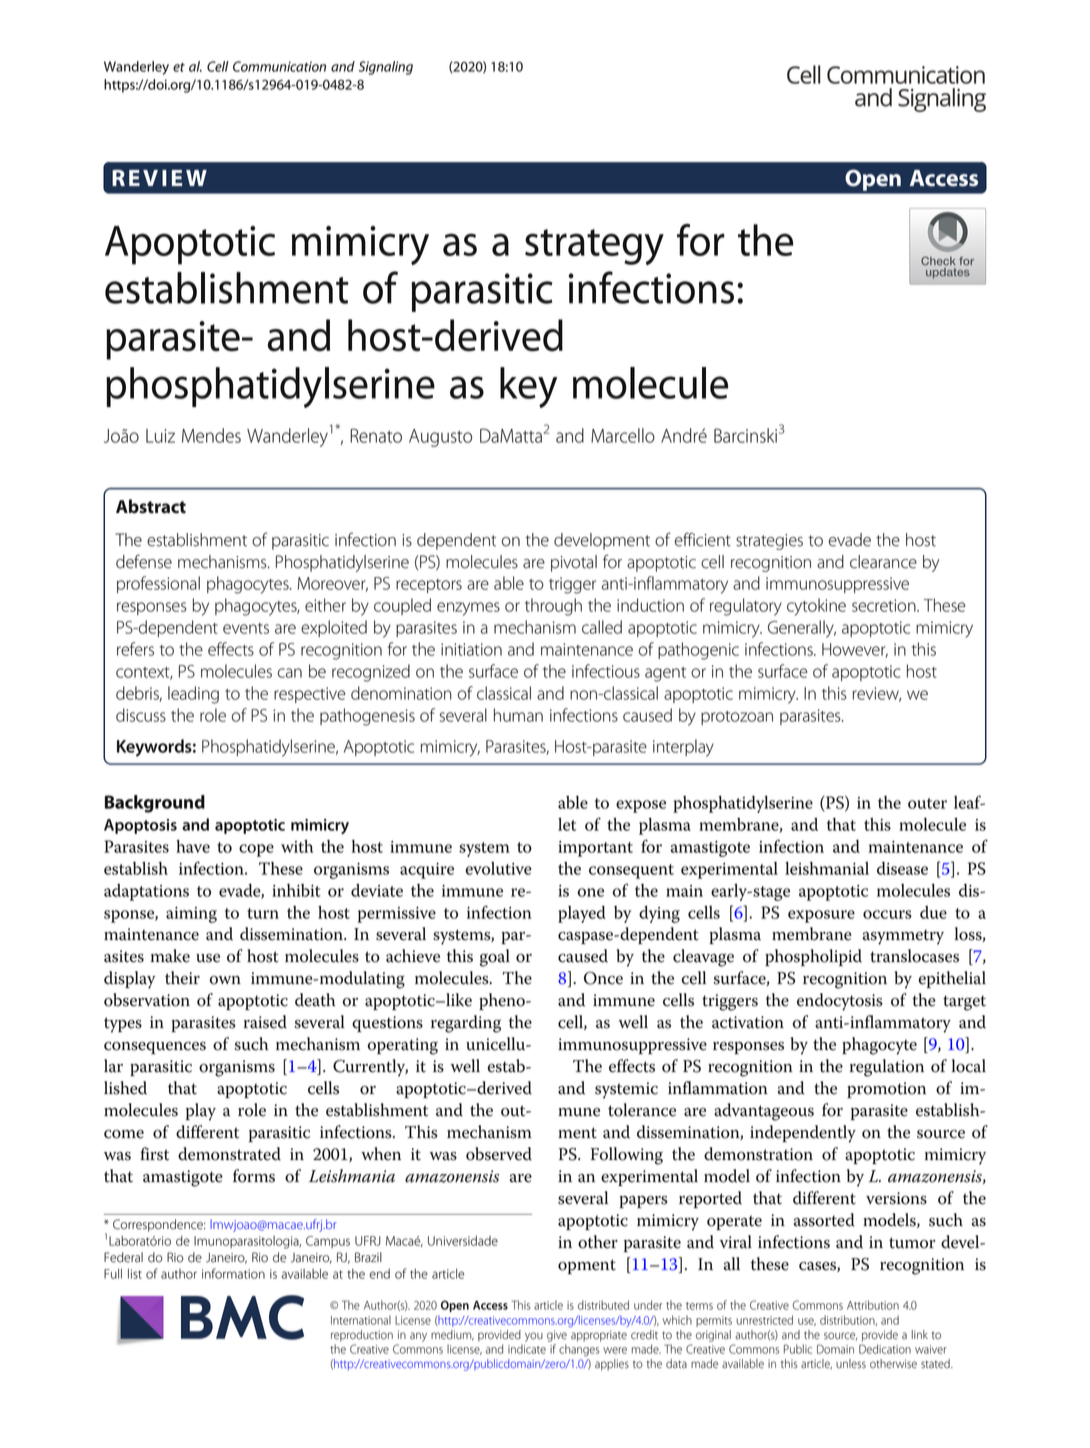 The image size is (1090, 1448). I want to click on Abstract, so click(151, 506).
